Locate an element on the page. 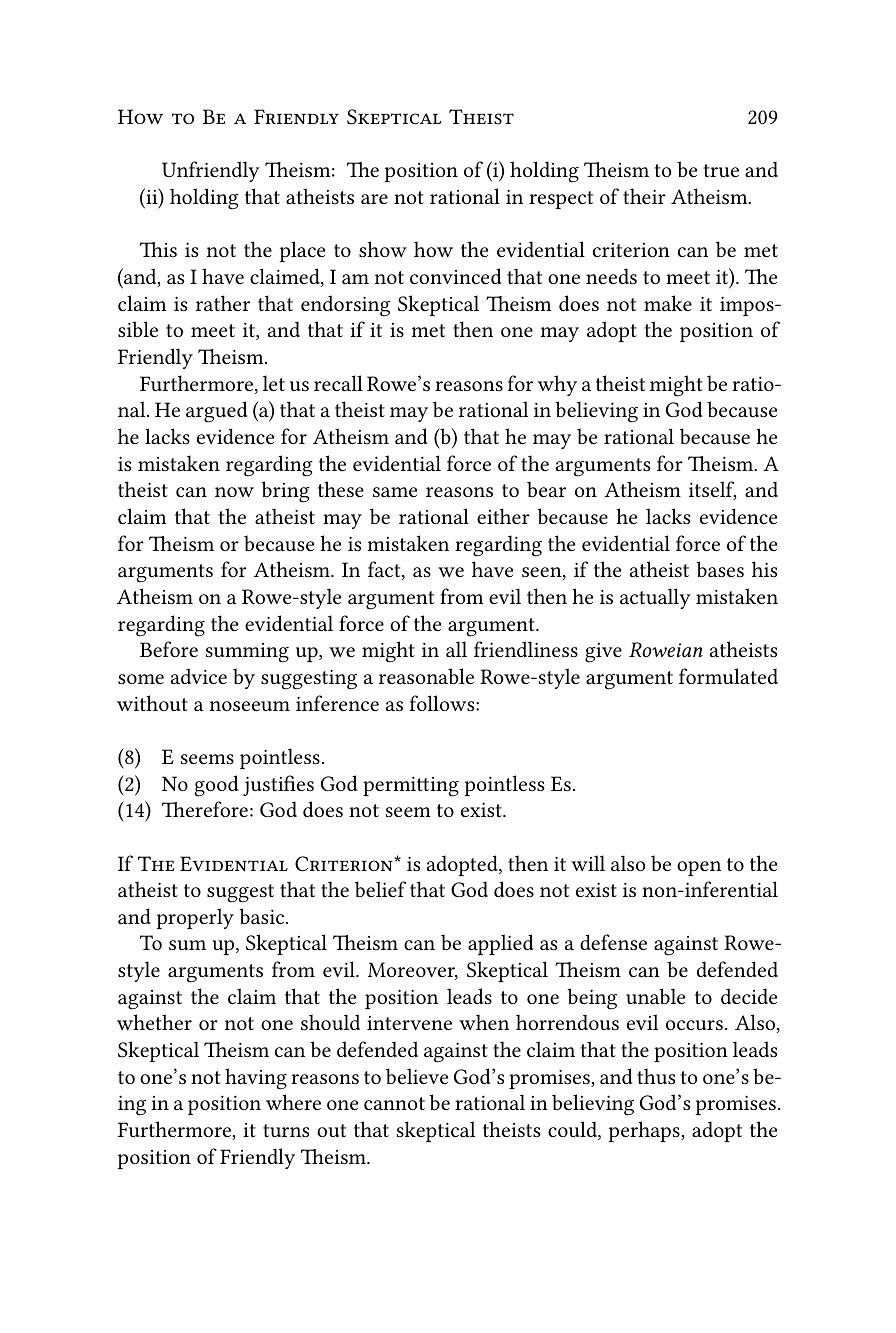 The image size is (896, 1333). are is located at coordinates (374, 199).
